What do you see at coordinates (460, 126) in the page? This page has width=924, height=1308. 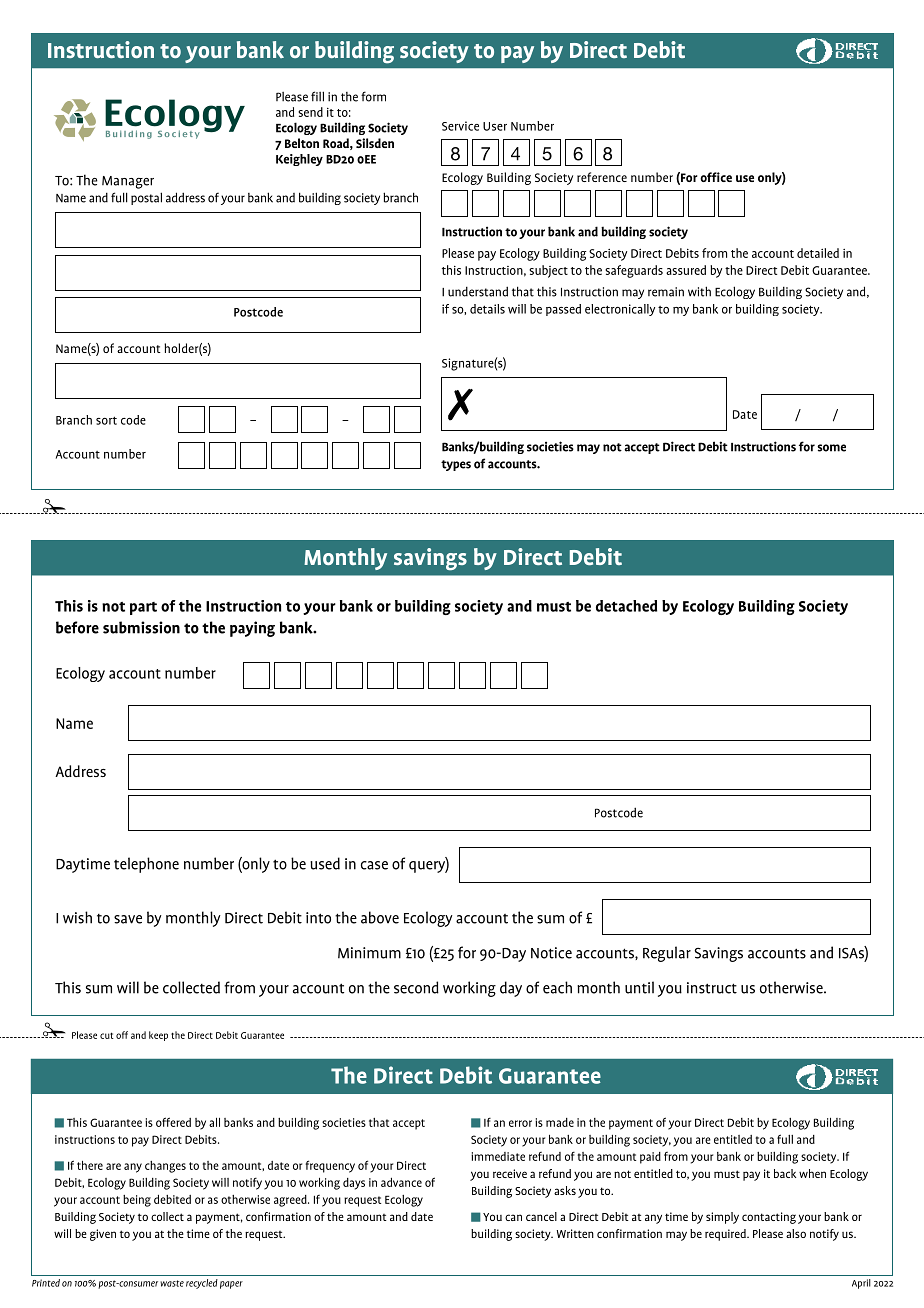 I see `Service` at bounding box center [460, 126].
